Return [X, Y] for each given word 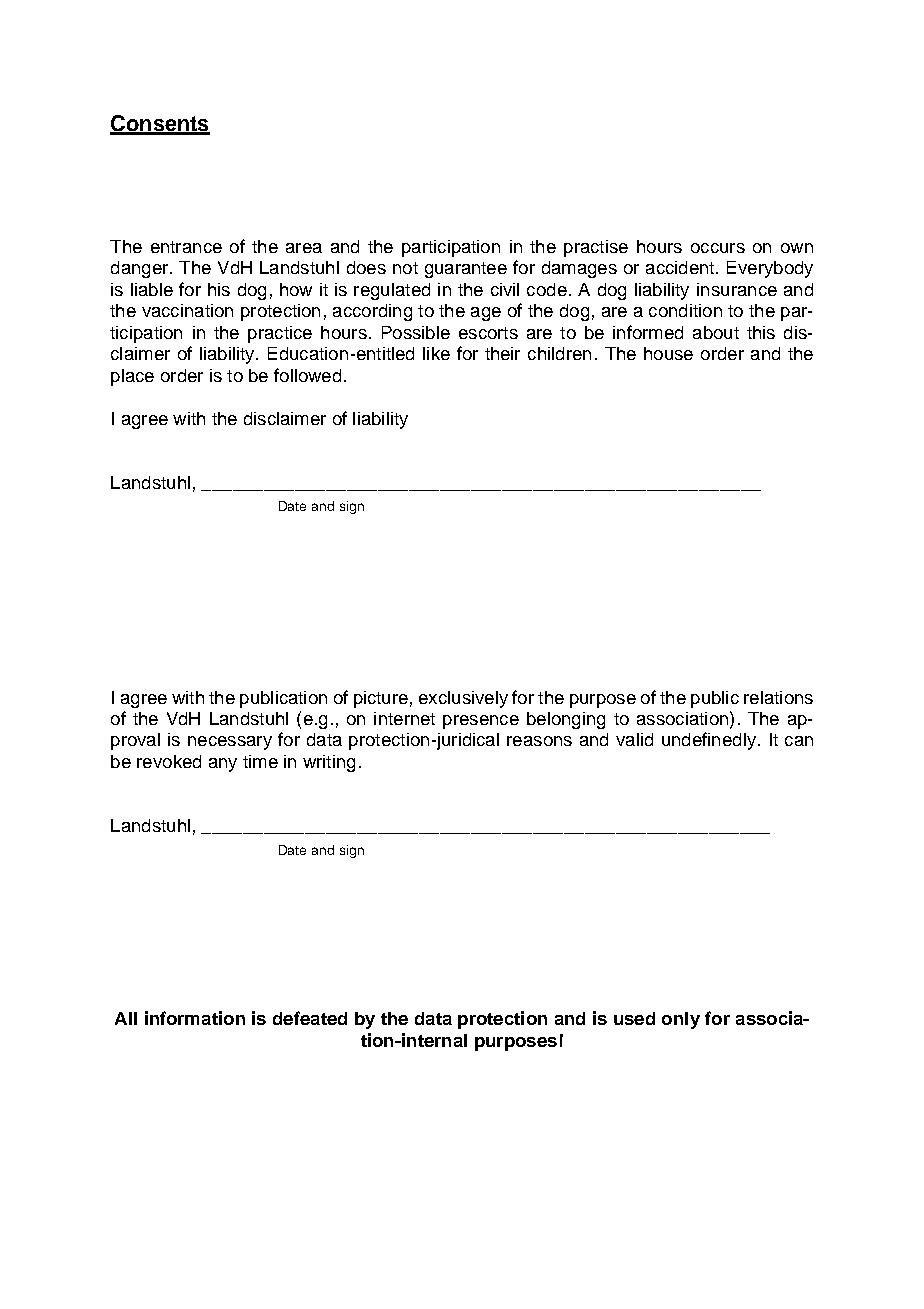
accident [681, 267]
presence [481, 722]
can [799, 741]
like [436, 353]
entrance [186, 247]
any [223, 765]
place [132, 377]
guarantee [466, 270]
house [668, 353]
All [126, 1018]
